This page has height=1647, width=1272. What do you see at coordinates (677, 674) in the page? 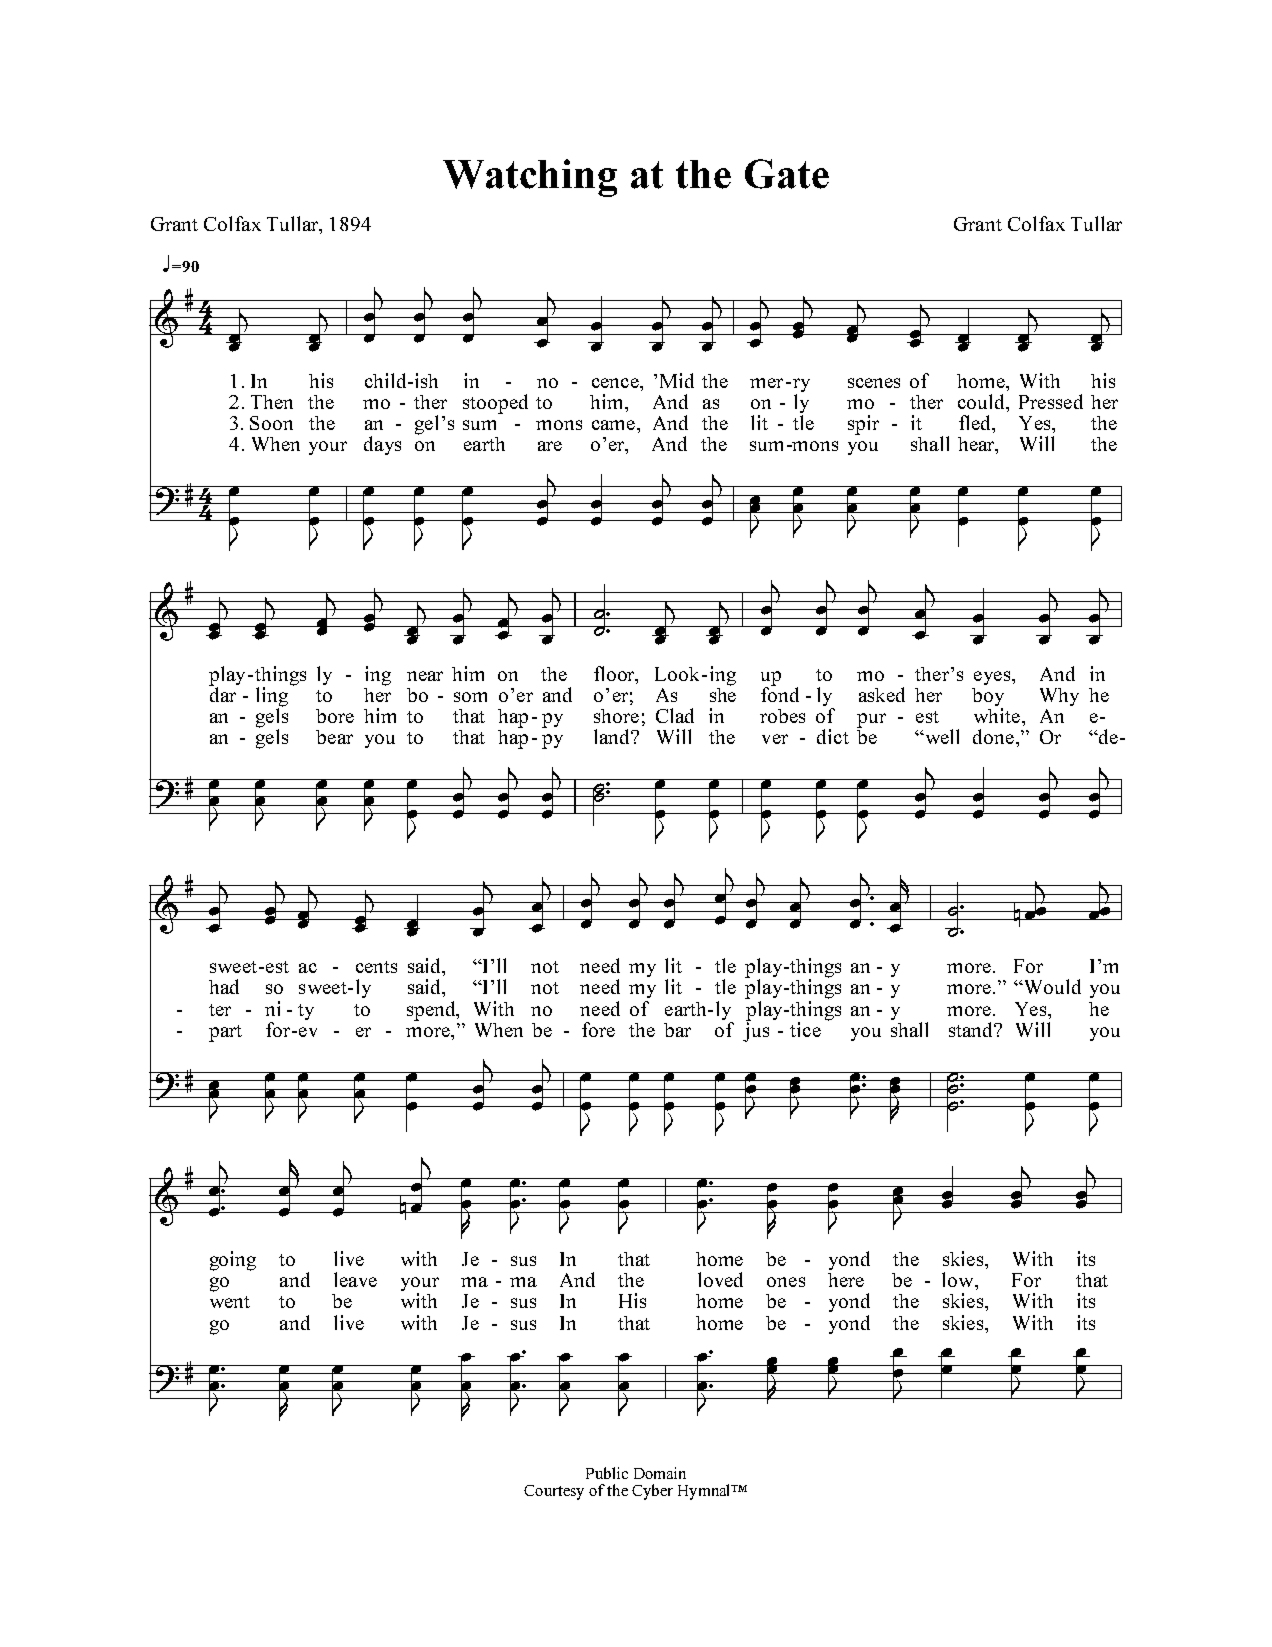
I see `Look` at bounding box center [677, 674].
